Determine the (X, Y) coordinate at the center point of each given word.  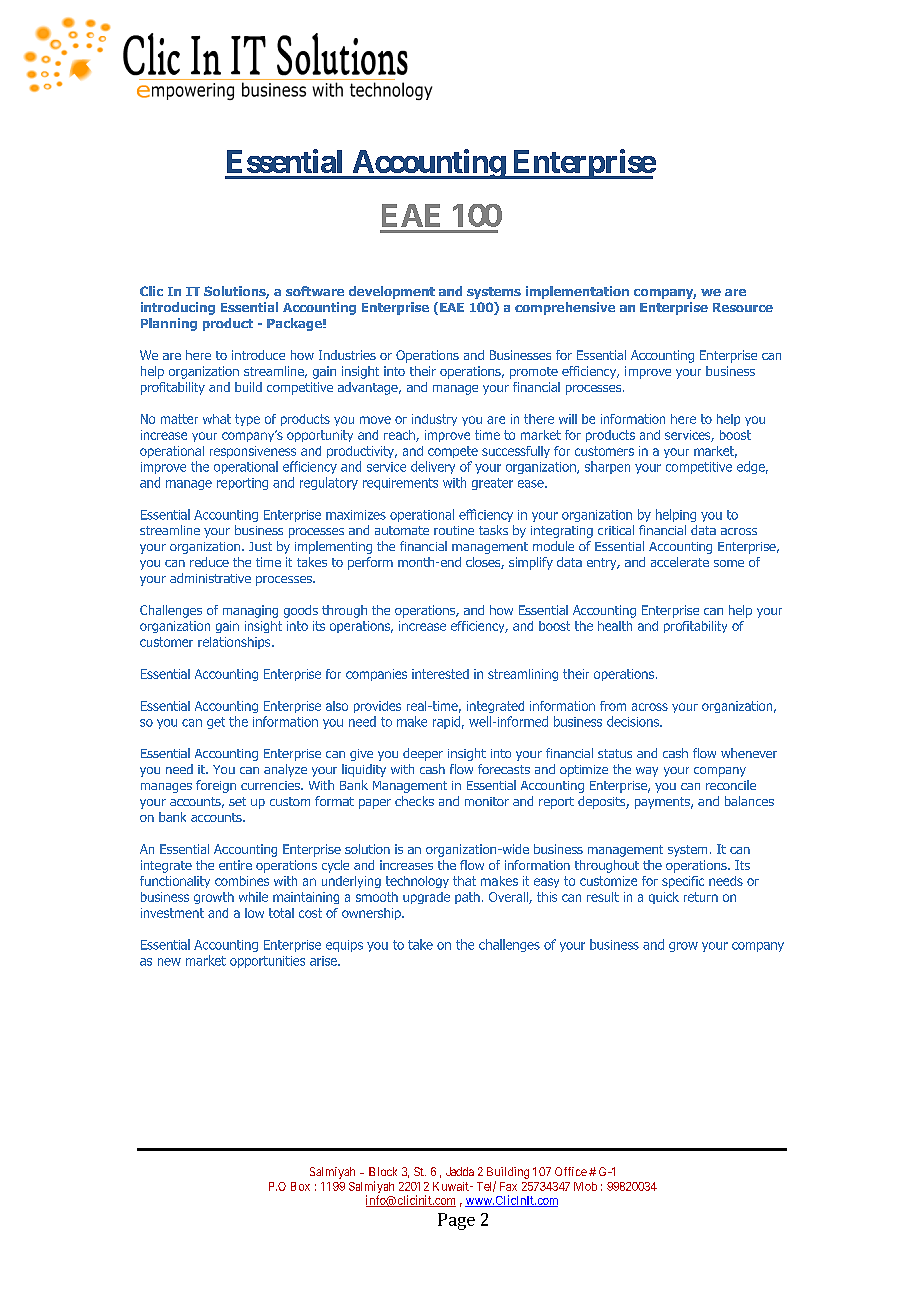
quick (664, 898)
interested (440, 674)
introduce (258, 355)
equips (344, 946)
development (392, 292)
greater (492, 484)
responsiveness (253, 452)
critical (616, 530)
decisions (634, 721)
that (464, 881)
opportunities (267, 962)
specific (683, 882)
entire (235, 865)
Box (300, 1186)
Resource (743, 307)
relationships (235, 643)
